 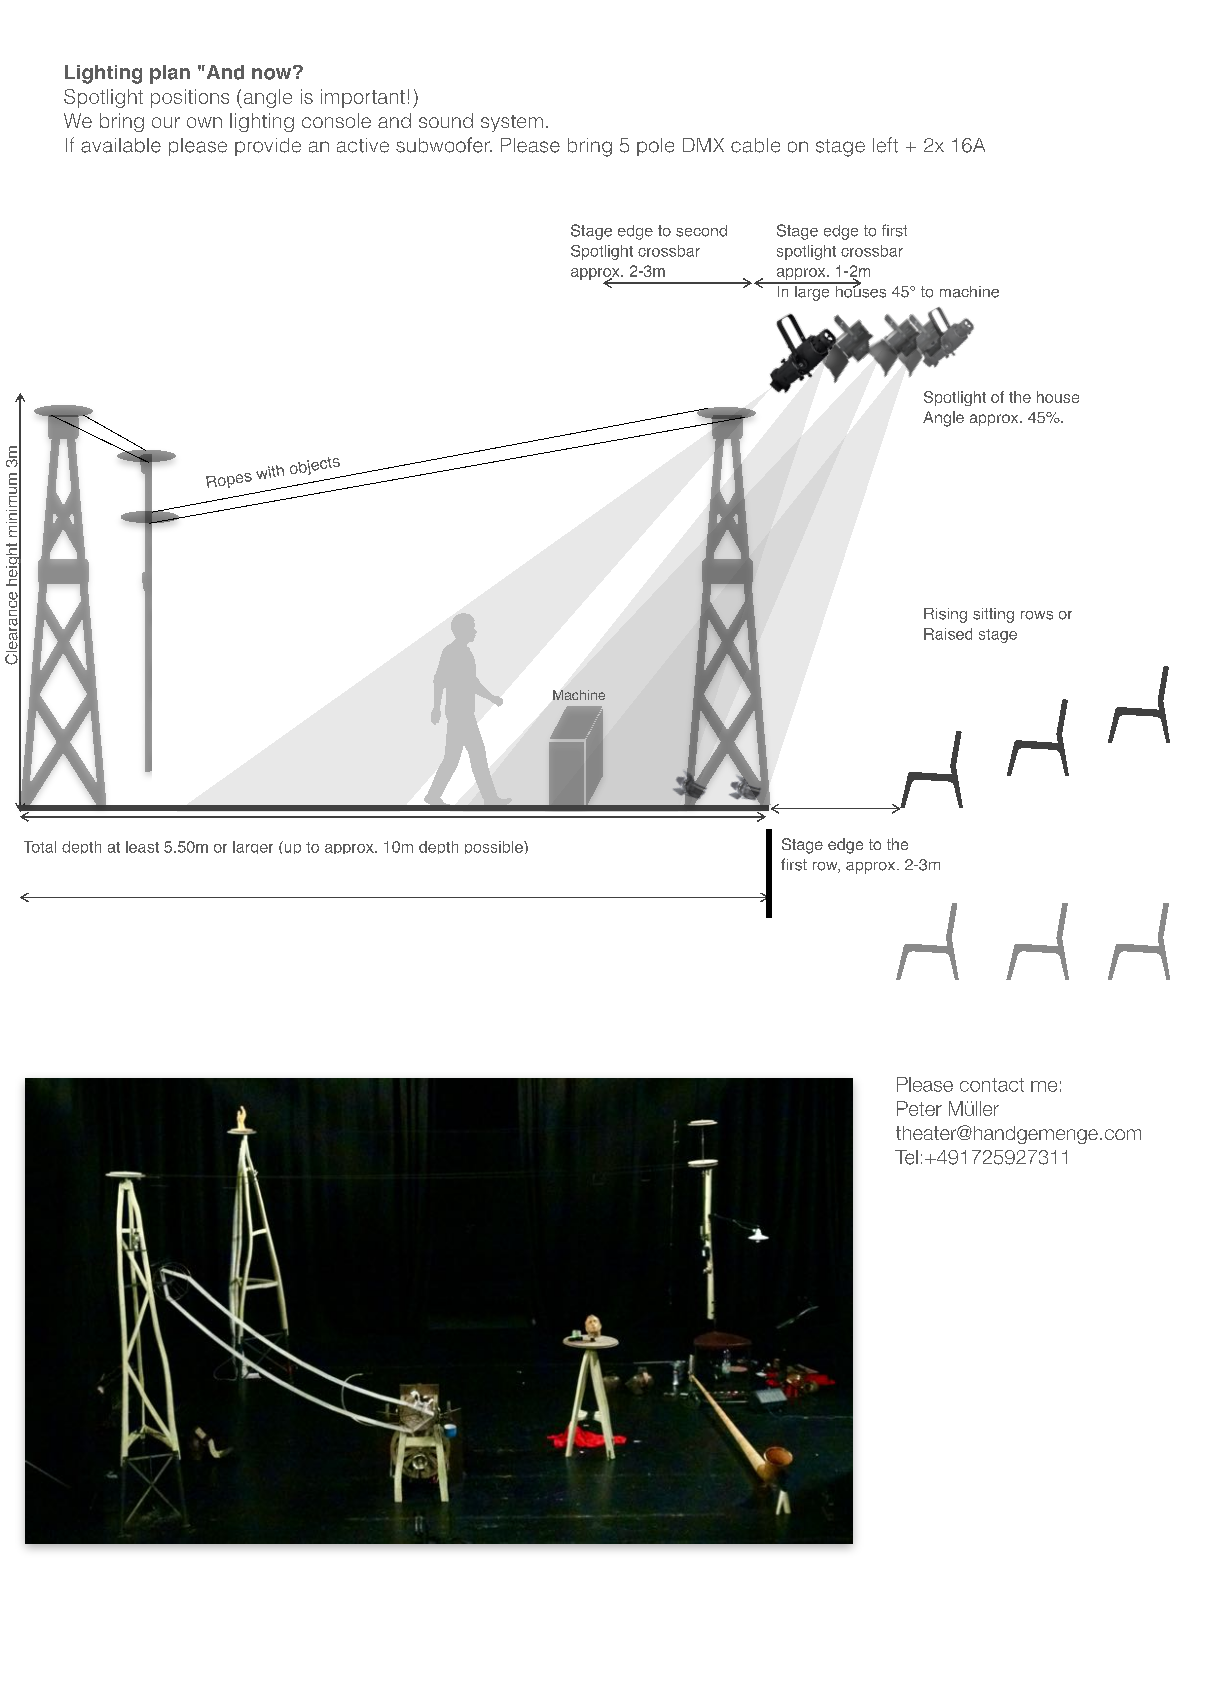 What do you see at coordinates (992, 1085) in the document?
I see `contact` at bounding box center [992, 1085].
